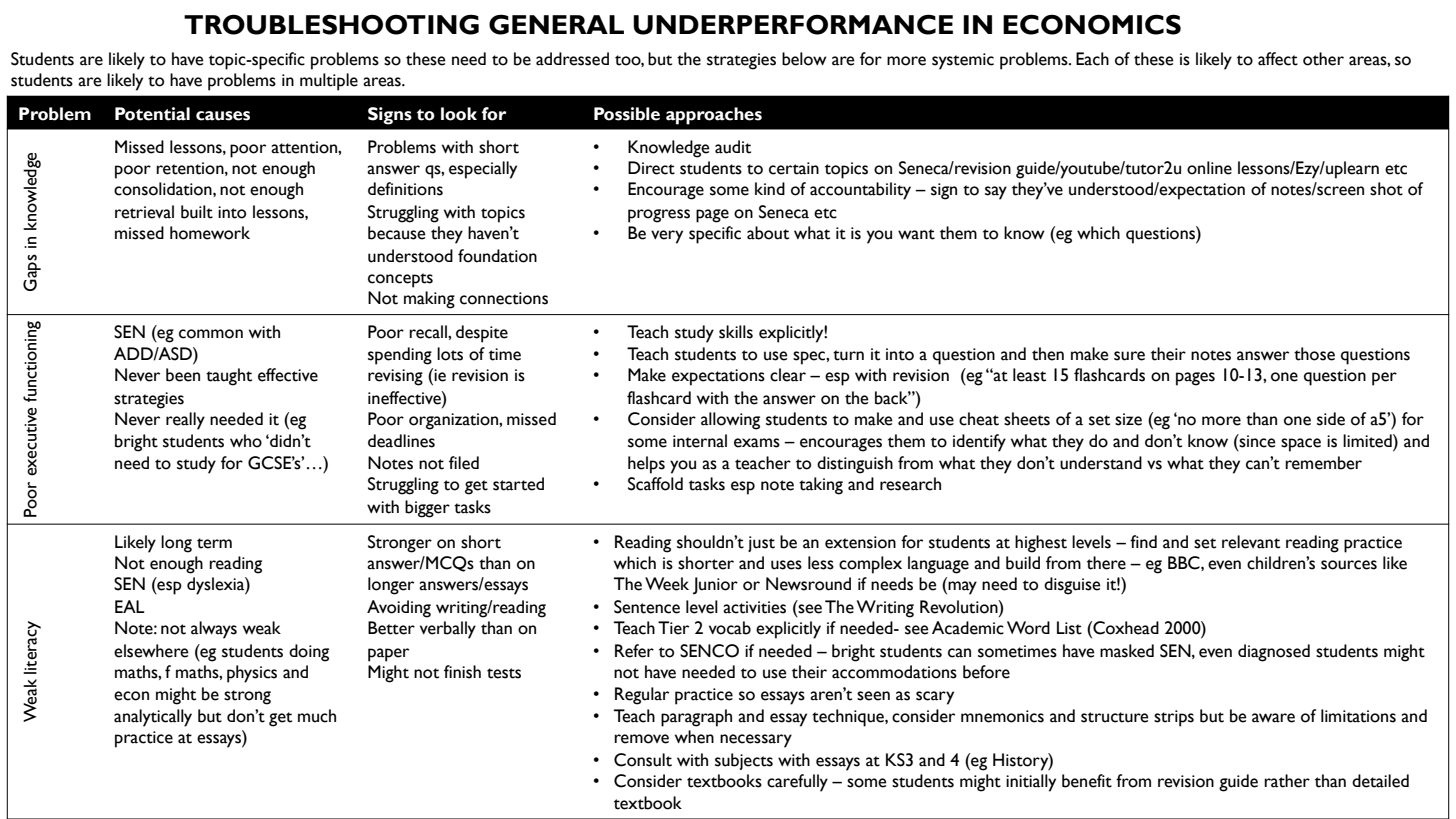 The image size is (1456, 819). I want to click on below, so click(804, 59).
